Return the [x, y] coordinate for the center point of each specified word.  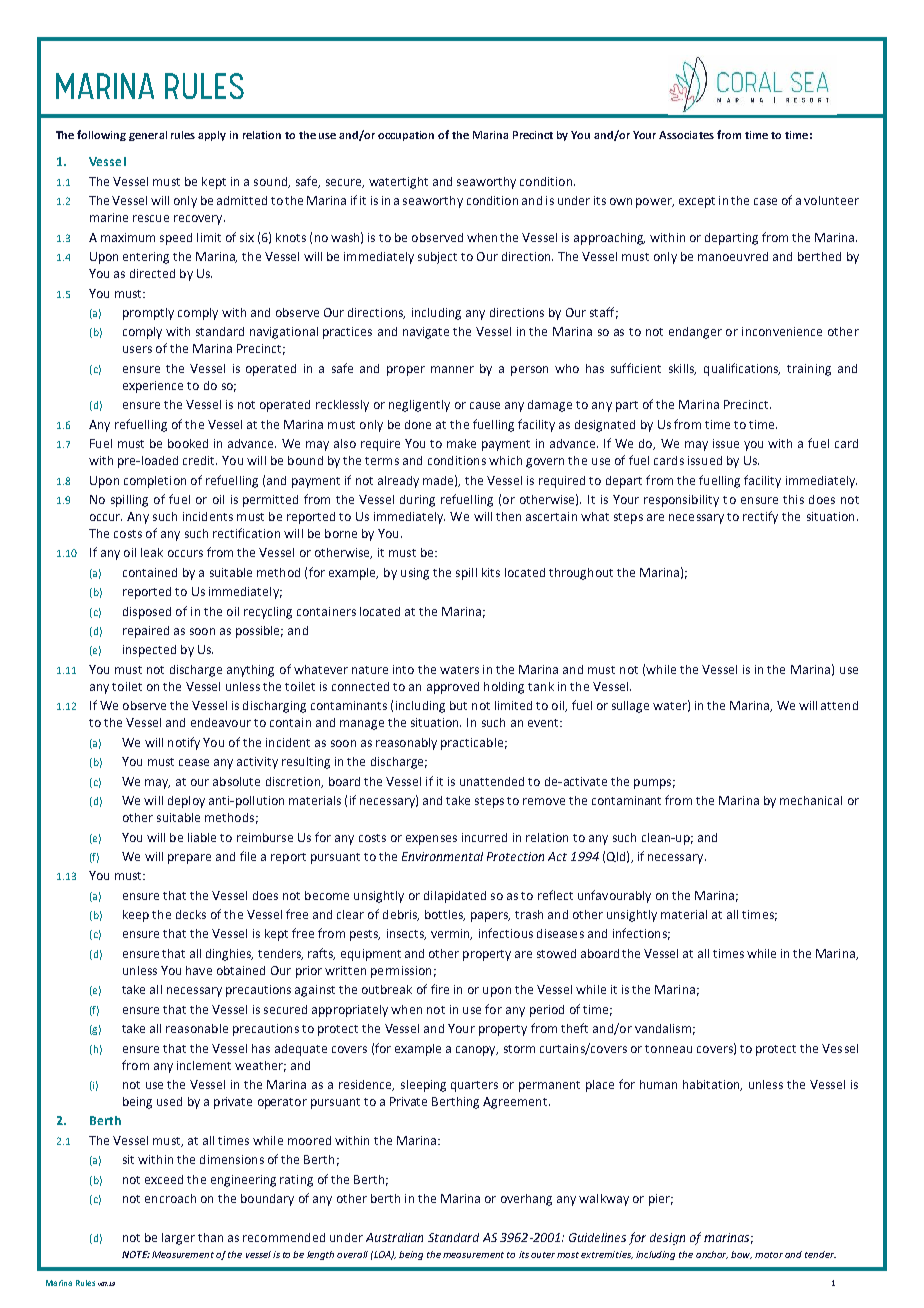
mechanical [811, 800]
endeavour [221, 722]
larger [178, 1239]
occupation [406, 136]
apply [212, 136]
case [765, 201]
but [458, 705]
